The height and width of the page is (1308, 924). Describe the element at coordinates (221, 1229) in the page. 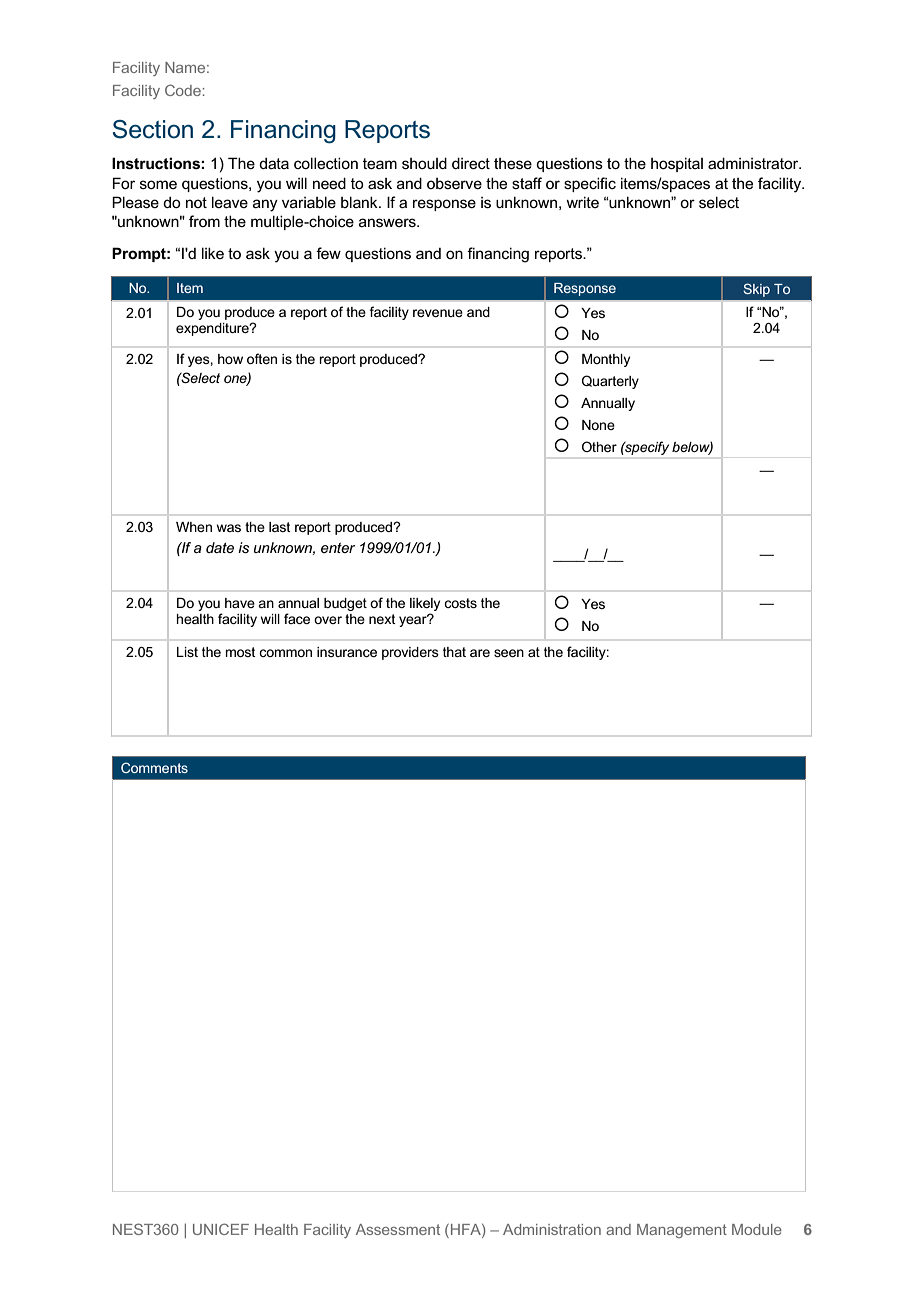

I see `UNICEF` at that location.
